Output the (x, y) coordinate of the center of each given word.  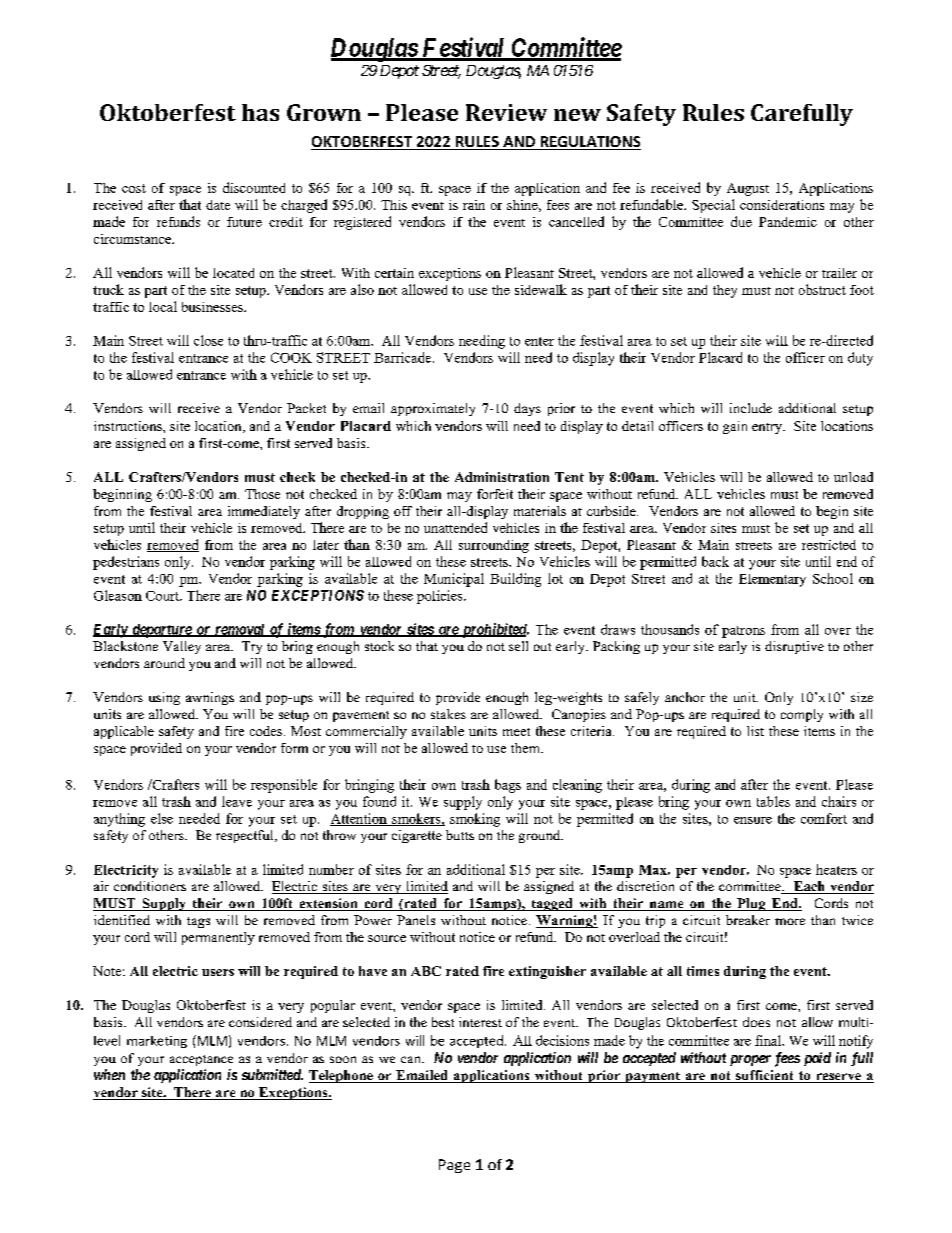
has (260, 112)
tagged (552, 904)
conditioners (150, 886)
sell (518, 646)
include (751, 408)
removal (240, 630)
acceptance (201, 1060)
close (208, 340)
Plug (751, 904)
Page (454, 1166)
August (748, 189)
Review (506, 112)
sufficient (765, 1076)
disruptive (794, 647)
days (527, 409)
